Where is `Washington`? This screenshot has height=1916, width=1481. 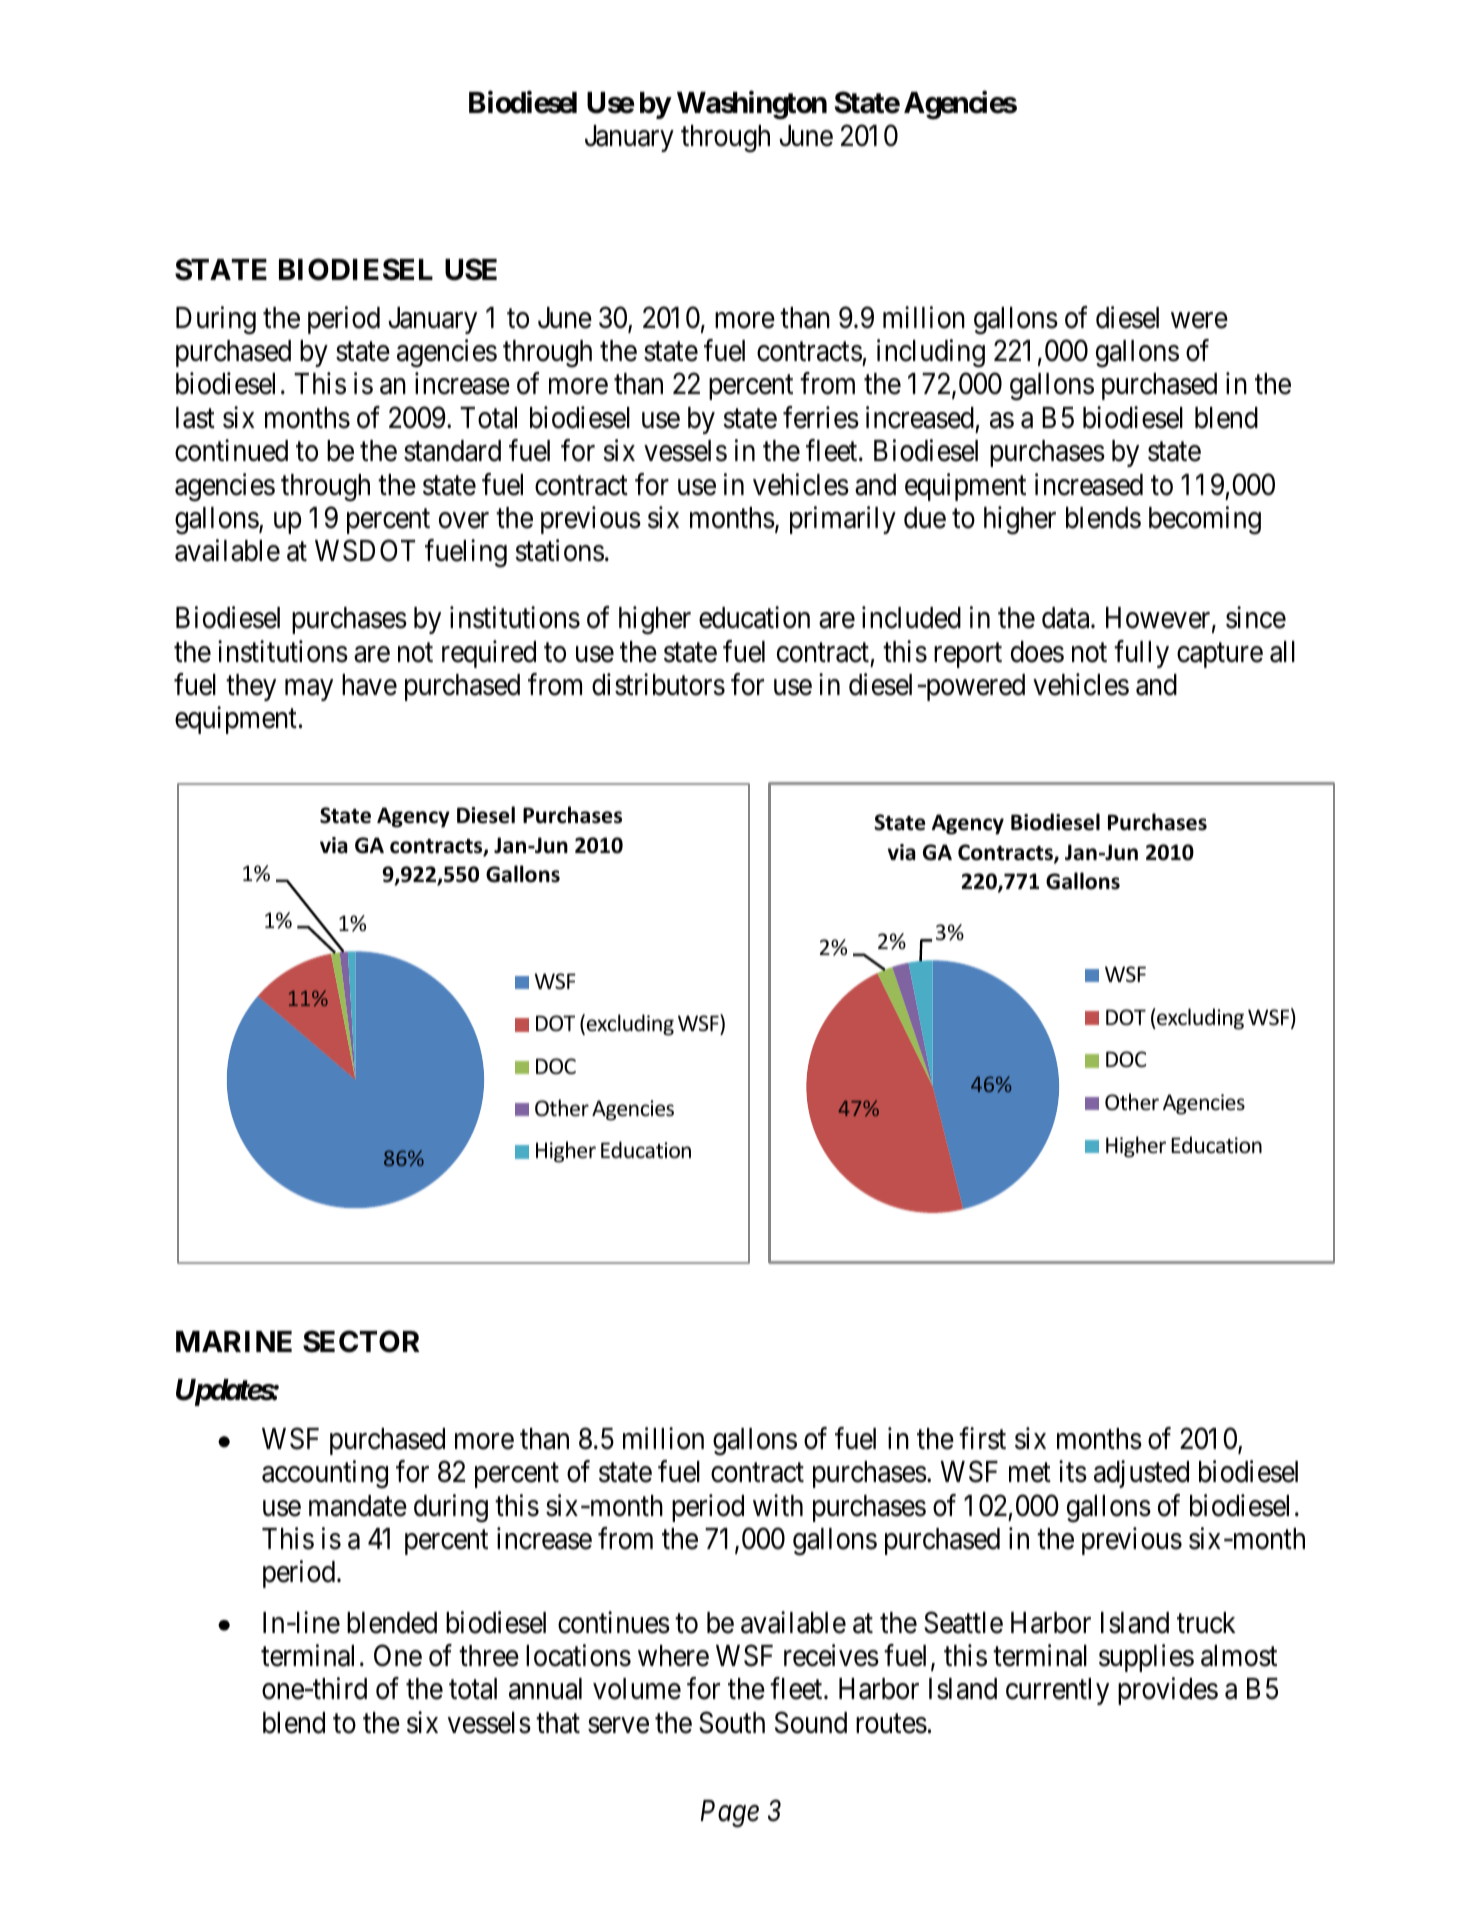
Washington is located at coordinates (752, 105).
